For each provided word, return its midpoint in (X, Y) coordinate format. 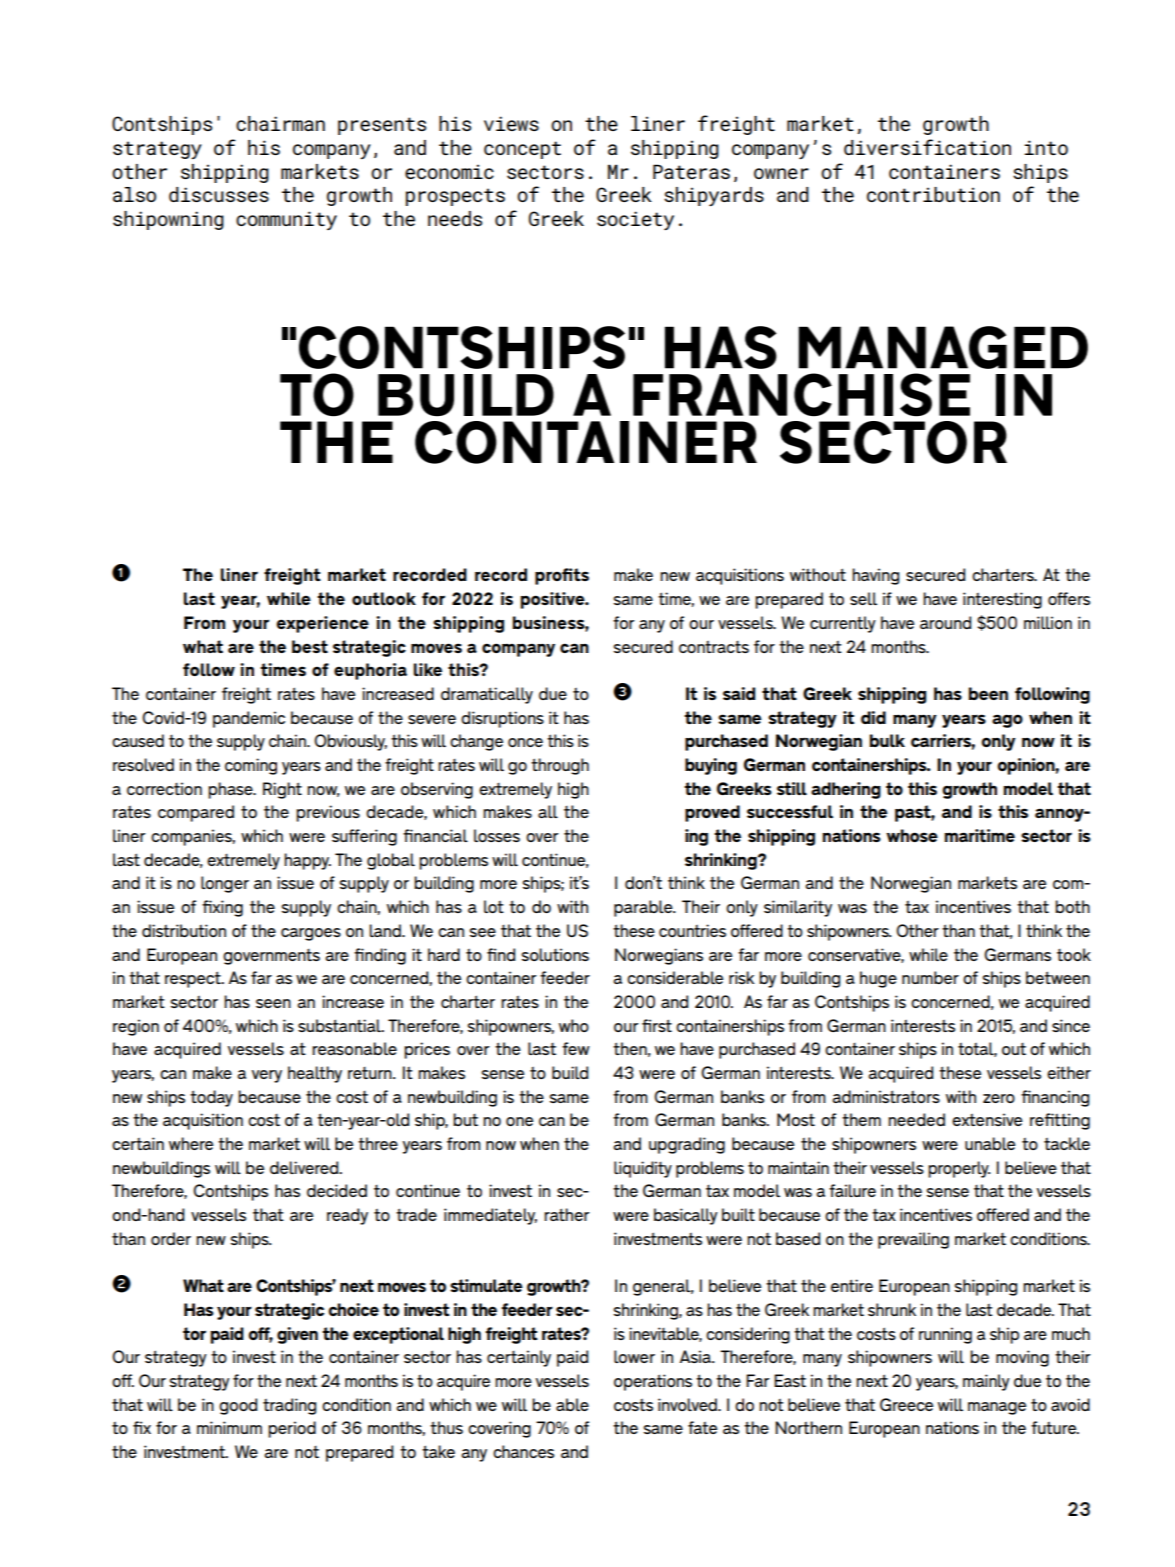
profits (562, 576)
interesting (1002, 600)
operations (653, 1382)
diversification (927, 147)
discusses (219, 194)
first (657, 1025)
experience (322, 624)
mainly (986, 1382)
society (635, 220)
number (930, 977)
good (238, 1406)
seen (273, 1003)
